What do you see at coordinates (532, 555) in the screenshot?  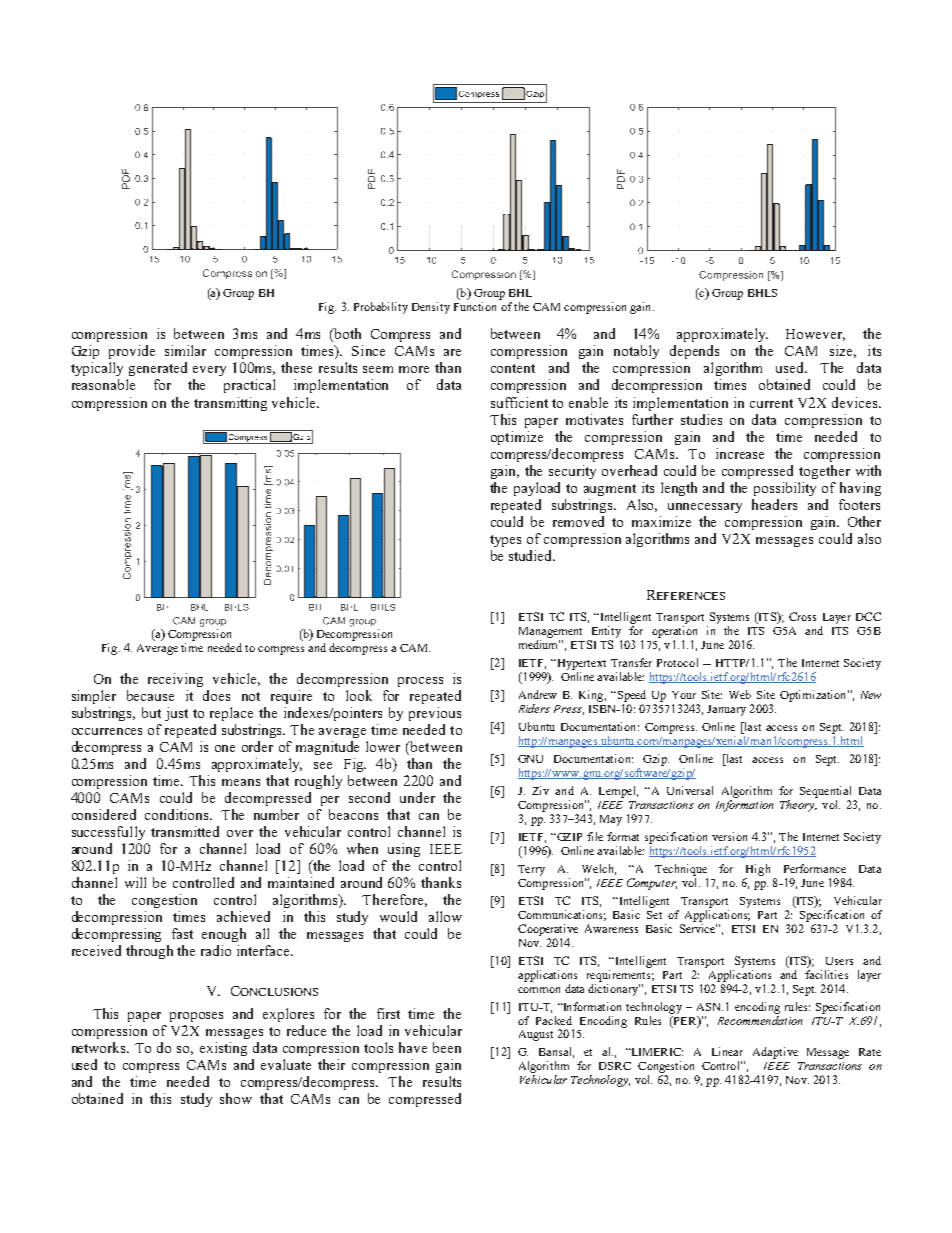 I see `studied` at bounding box center [532, 555].
